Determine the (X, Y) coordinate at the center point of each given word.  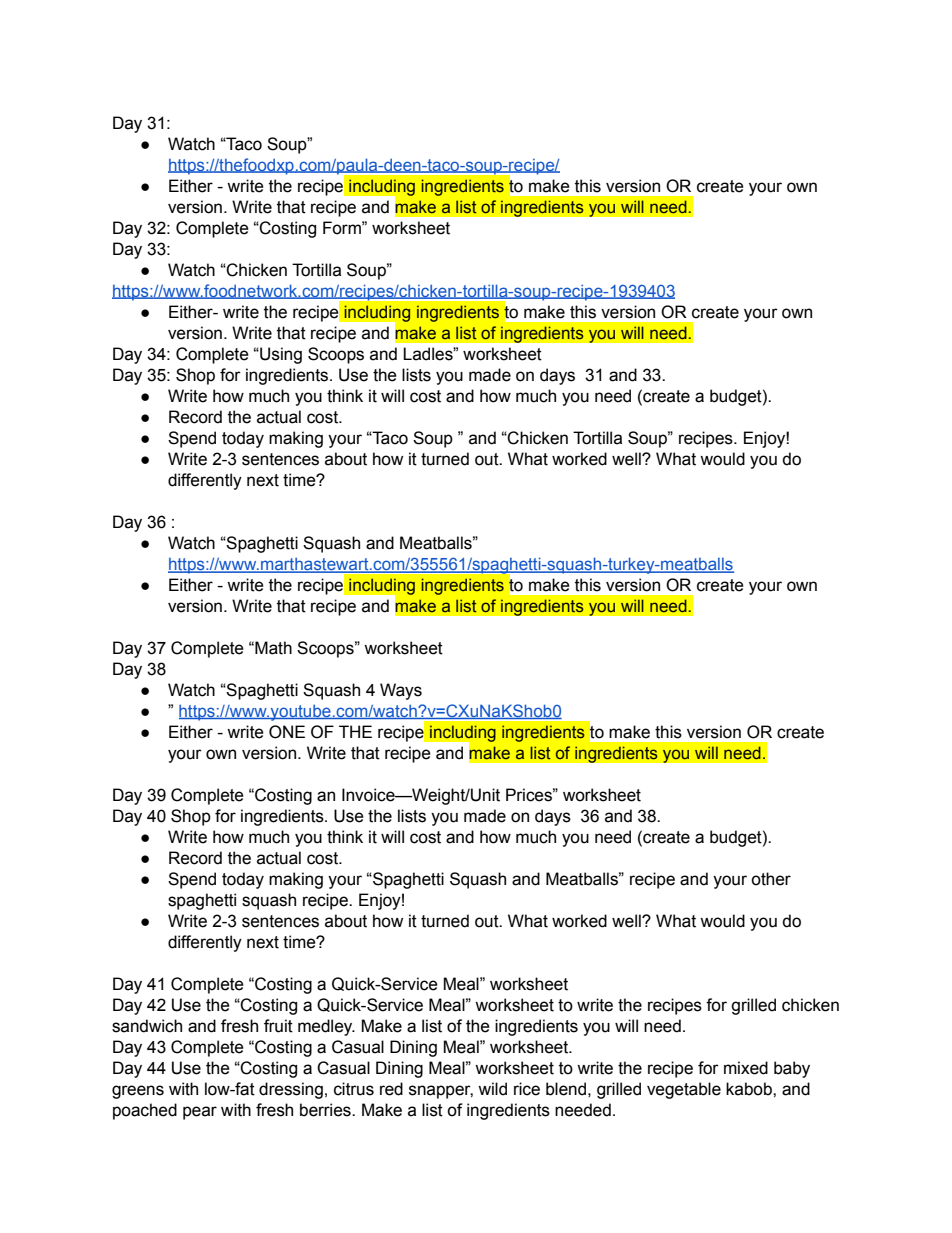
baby (792, 1069)
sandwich (147, 1026)
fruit (278, 1026)
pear (200, 1113)
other (771, 879)
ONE (287, 732)
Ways (401, 691)
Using (280, 355)
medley (326, 1027)
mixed (746, 1068)
